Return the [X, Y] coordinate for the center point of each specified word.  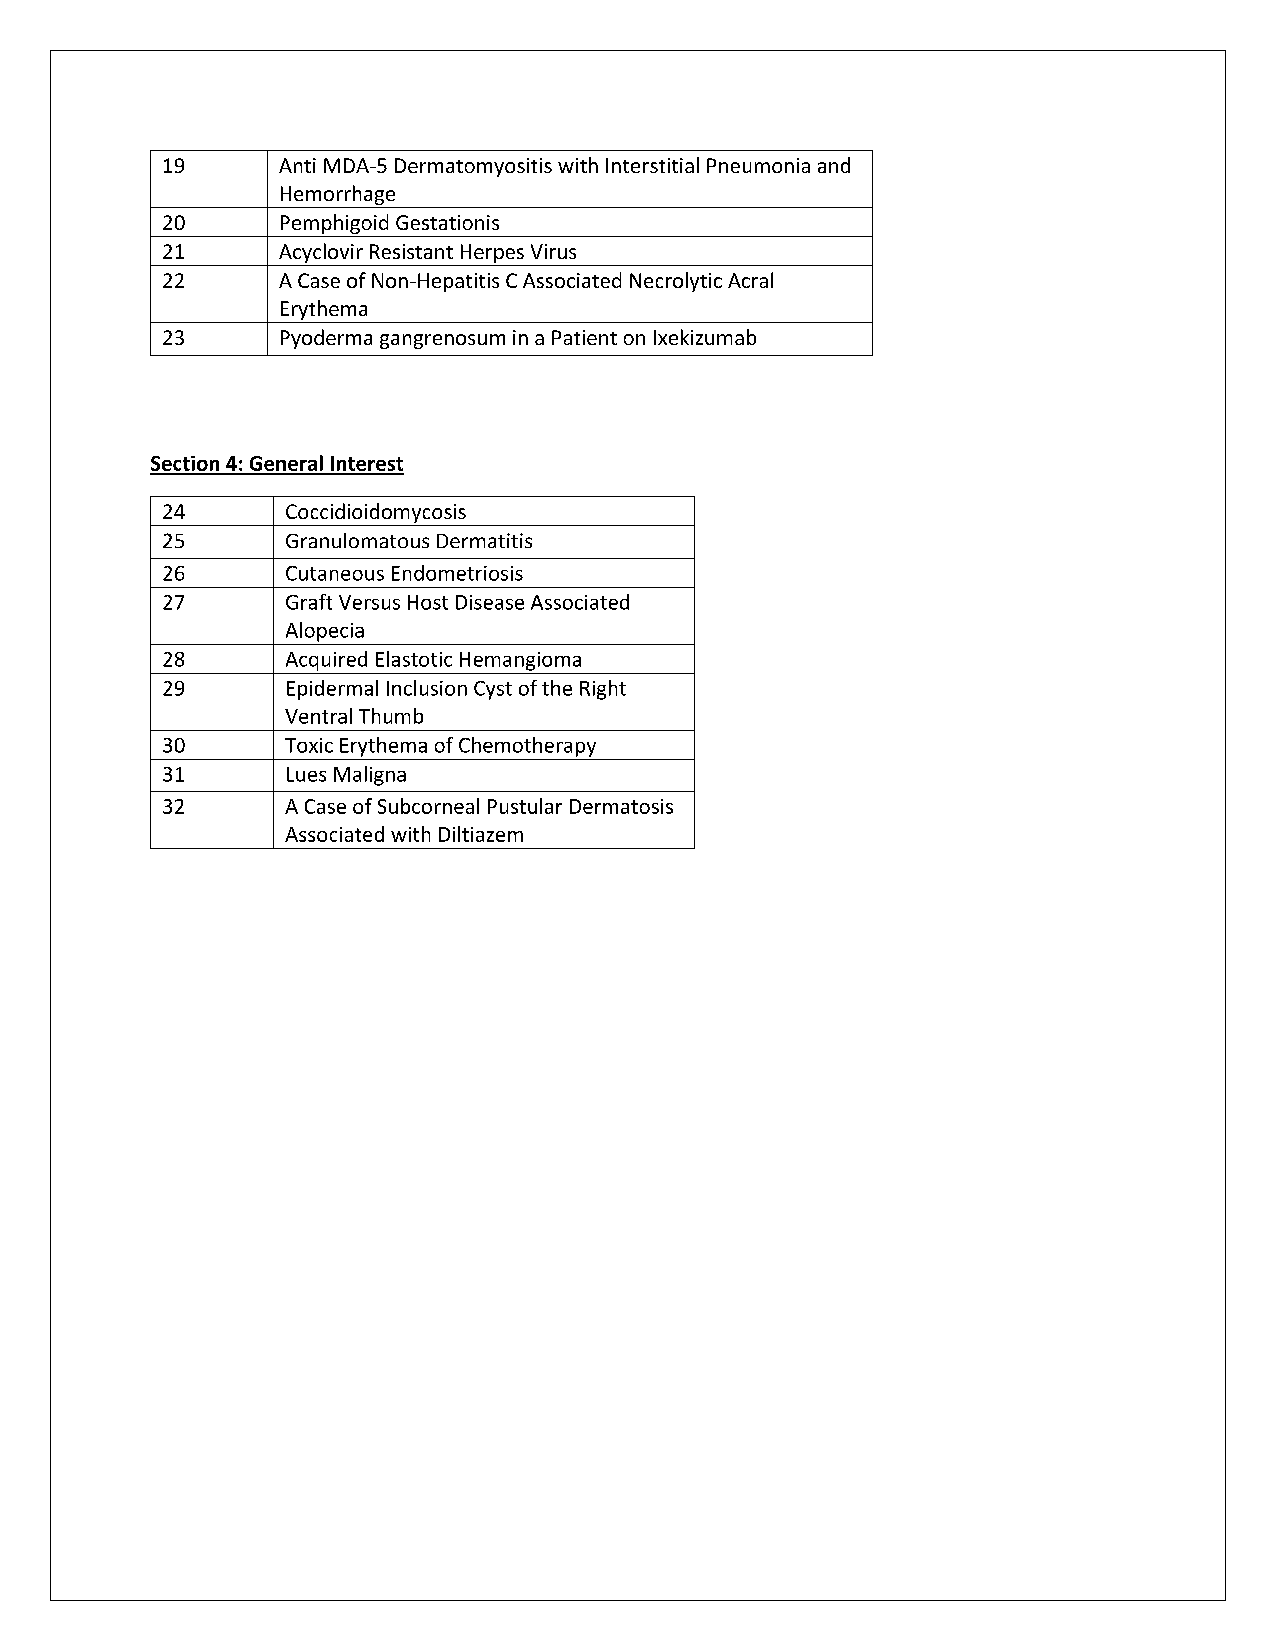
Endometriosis [457, 573]
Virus [553, 251]
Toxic [309, 745]
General [286, 464]
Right [603, 690]
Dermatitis [484, 540]
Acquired [326, 661]
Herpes [492, 253]
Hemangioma [520, 661]
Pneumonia [758, 165]
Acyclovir [321, 253]
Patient [584, 337]
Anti [297, 165]
